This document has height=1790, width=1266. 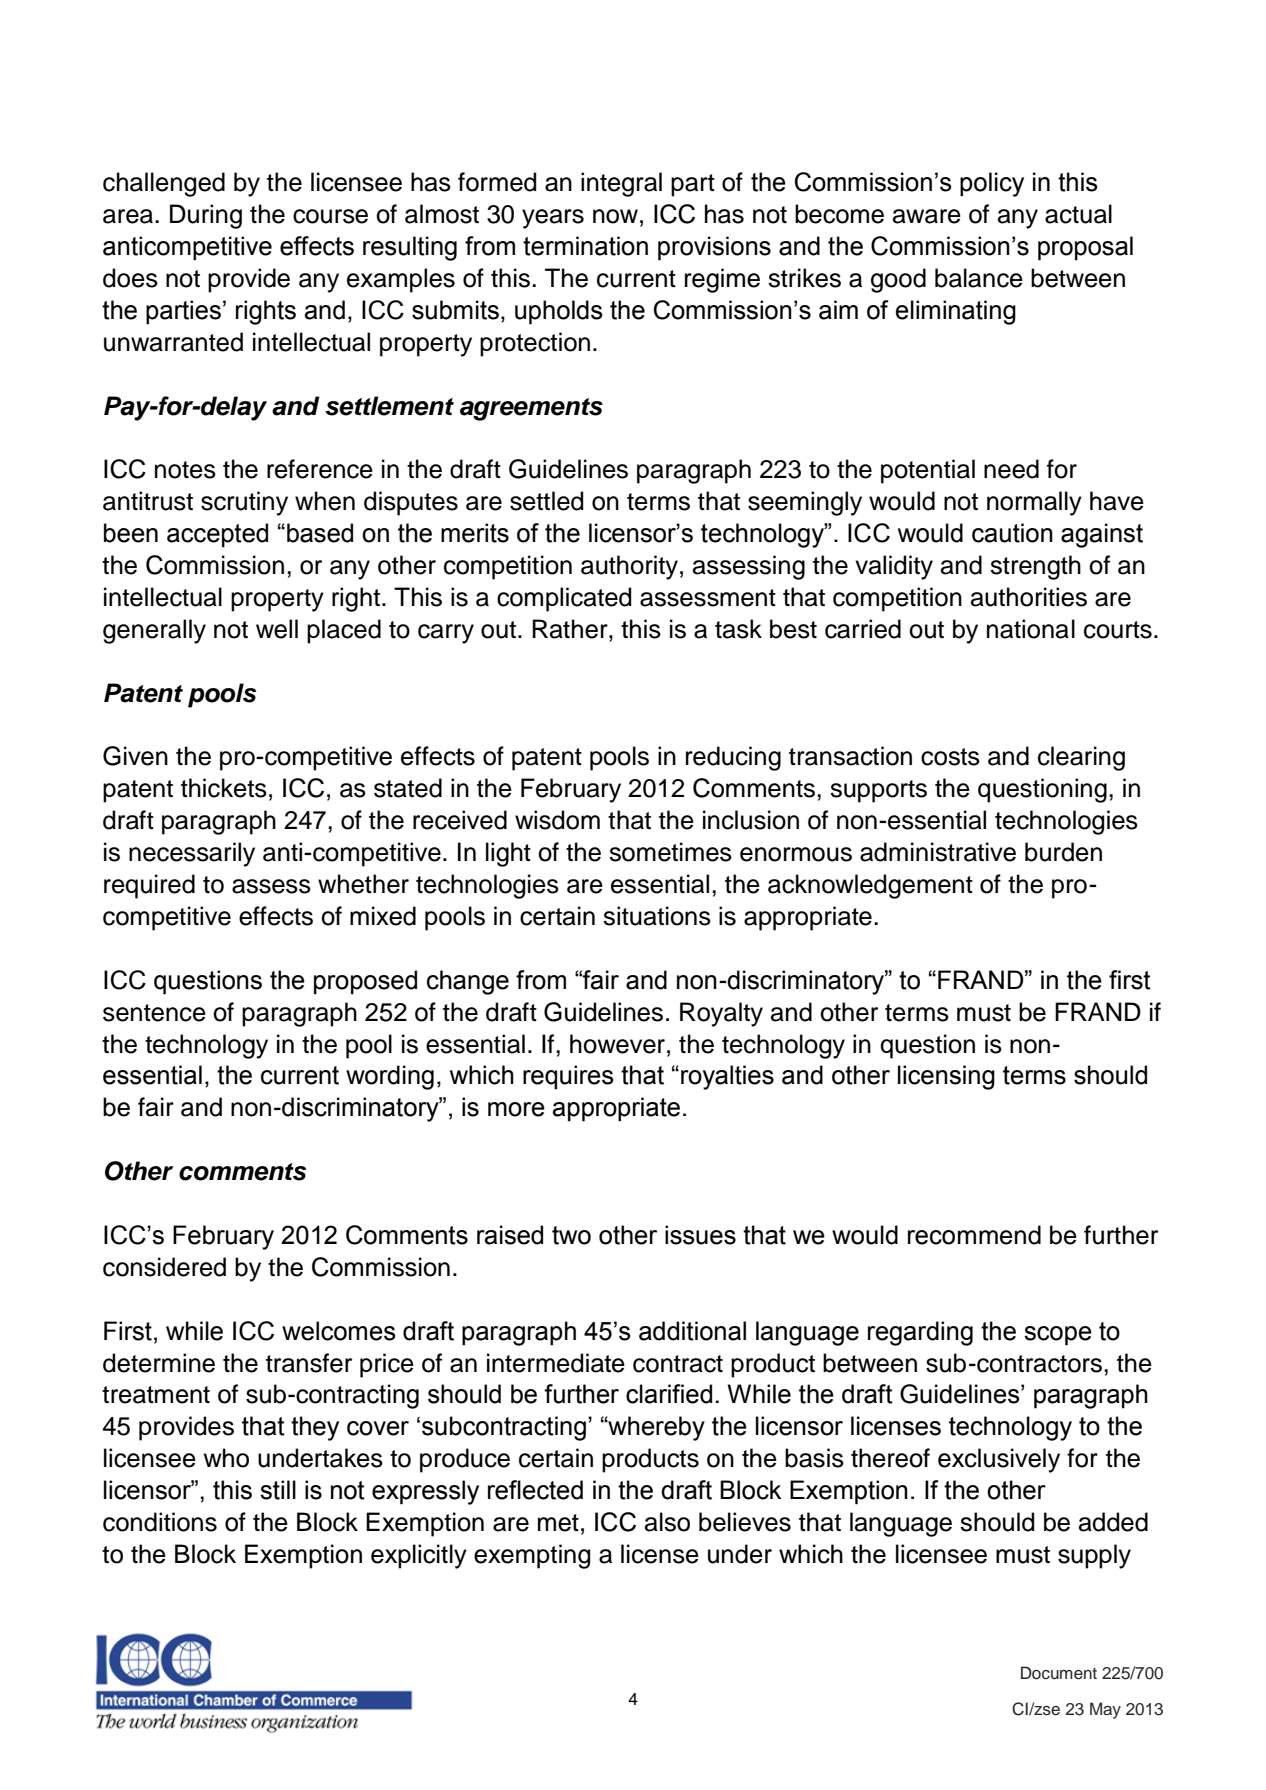 I want to click on policy, so click(x=992, y=184).
